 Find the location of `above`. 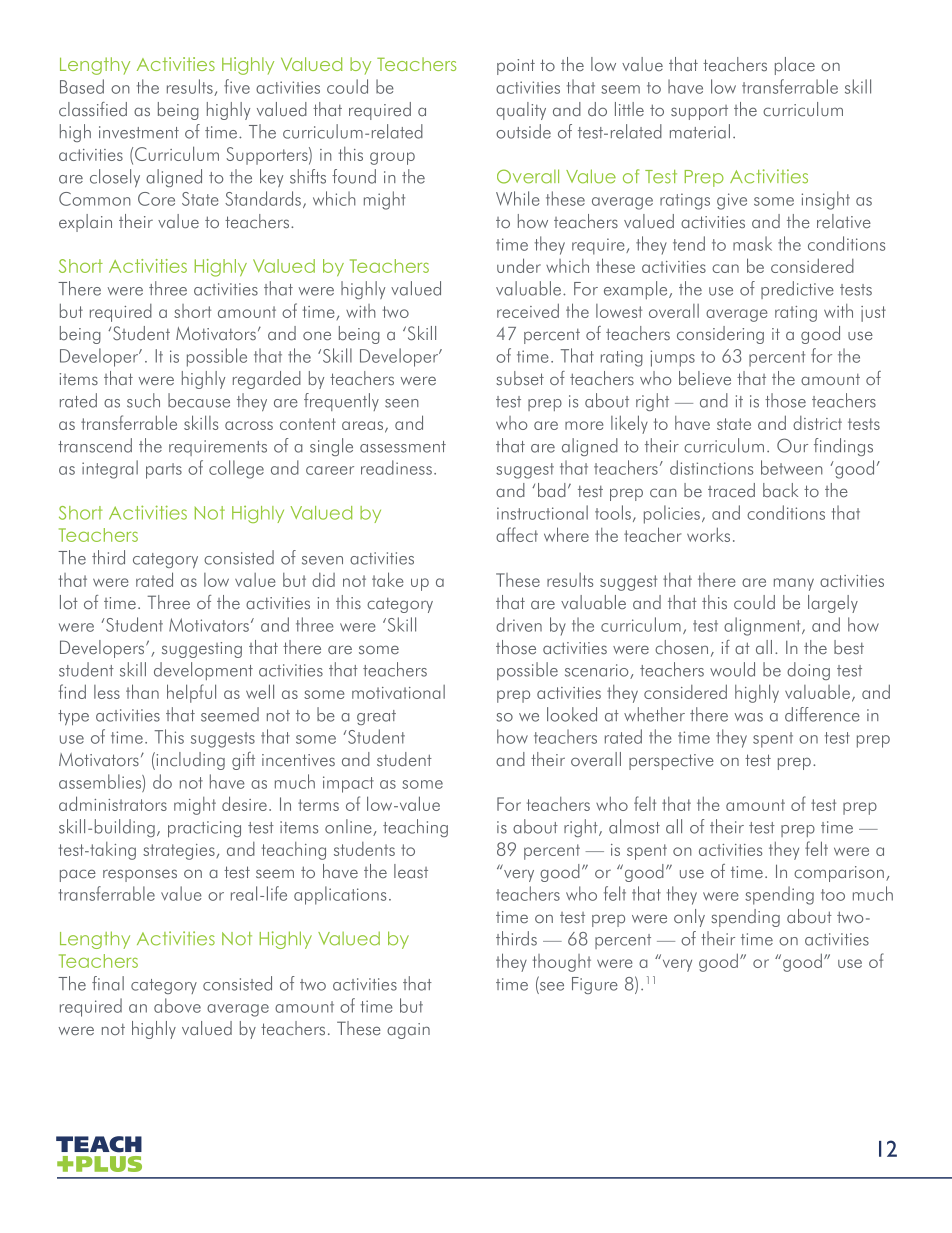

above is located at coordinates (177, 1005).
